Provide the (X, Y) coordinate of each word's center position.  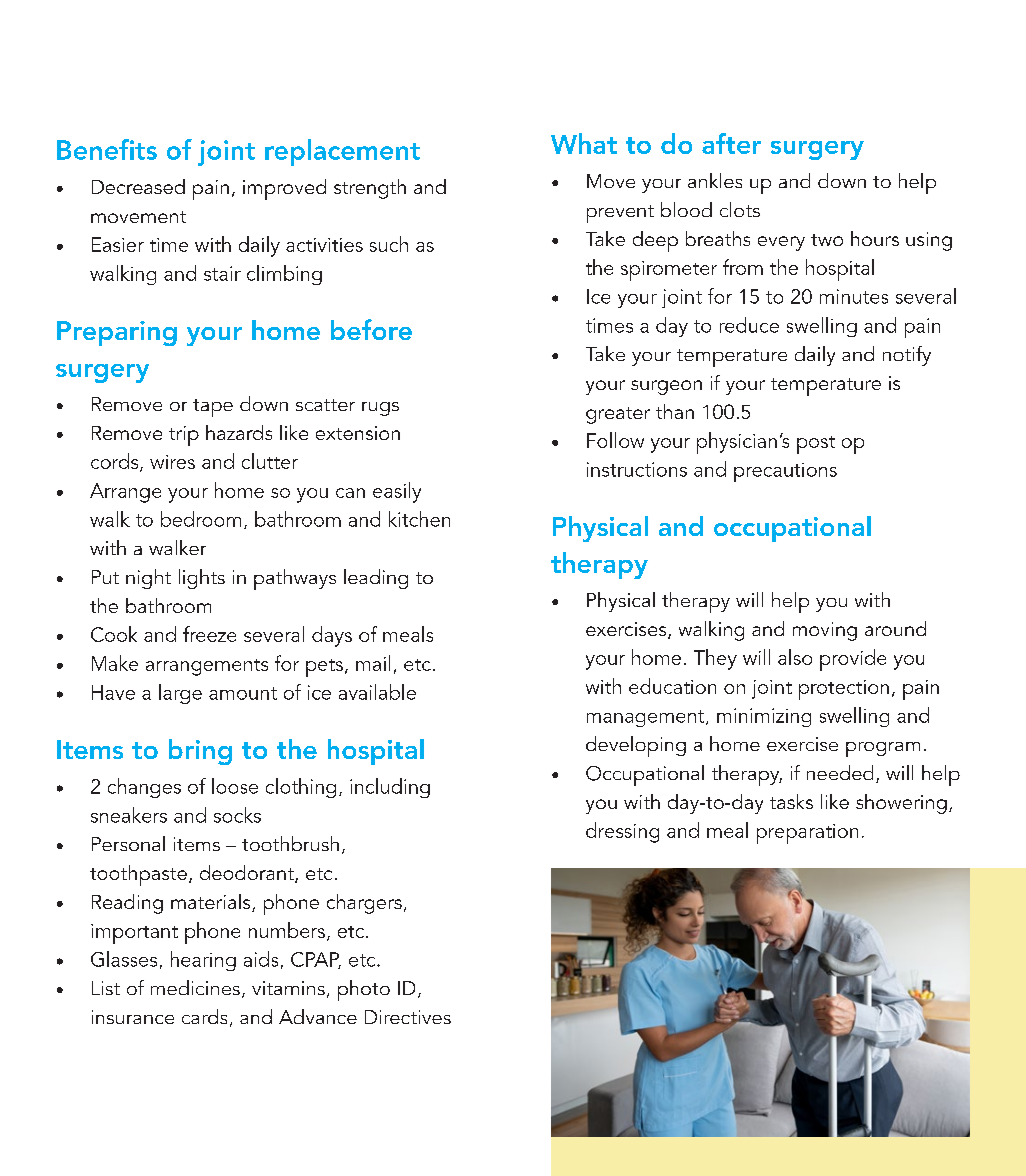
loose (235, 786)
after (731, 143)
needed (840, 772)
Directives (408, 1017)
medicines (195, 987)
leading (376, 579)
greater (618, 415)
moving (825, 631)
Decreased (138, 186)
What (584, 143)
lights (202, 579)
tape (213, 408)
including (390, 788)
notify (907, 356)
